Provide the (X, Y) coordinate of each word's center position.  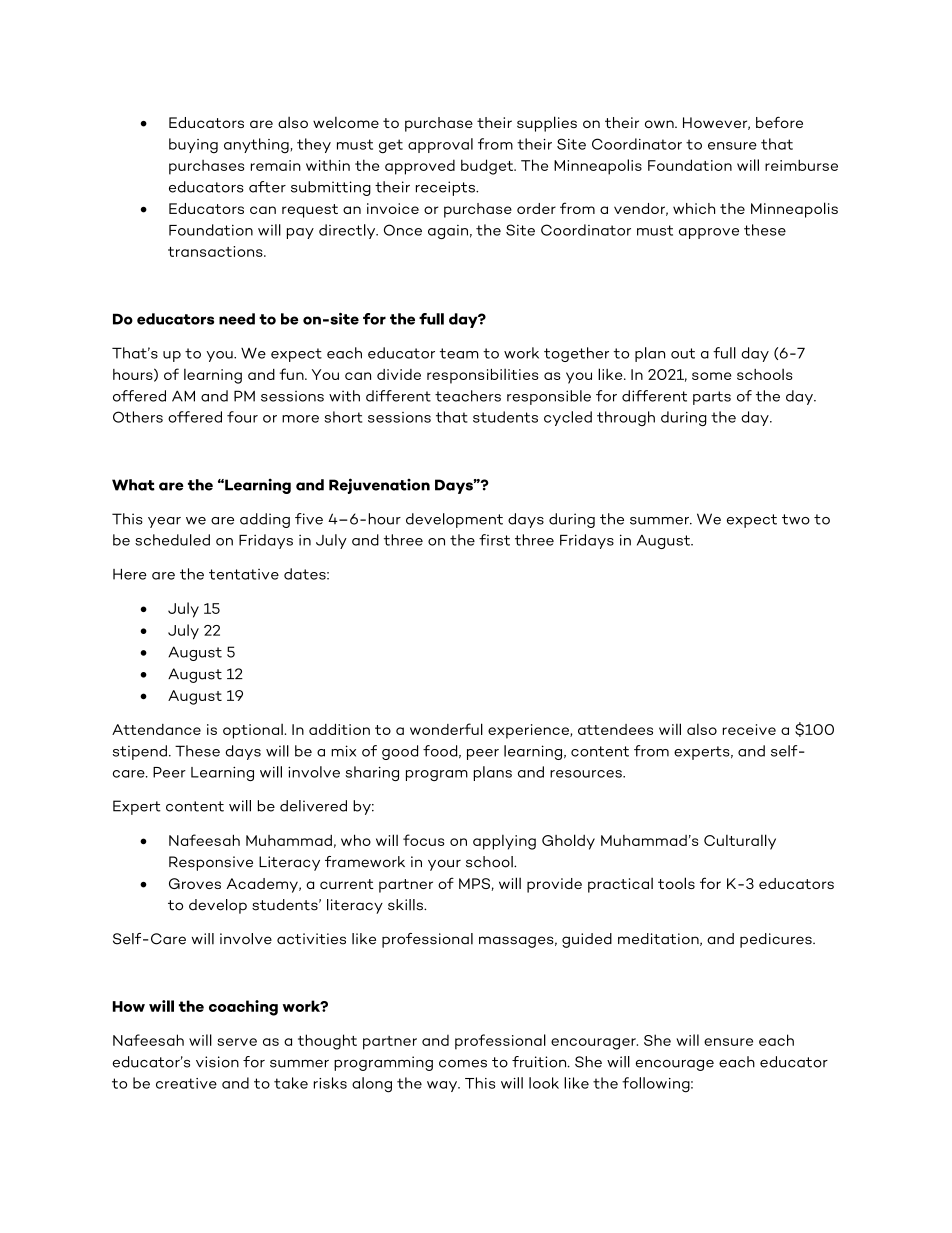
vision (217, 1062)
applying (504, 842)
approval (440, 145)
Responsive (211, 863)
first (494, 540)
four (242, 417)
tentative (244, 574)
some (712, 376)
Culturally (740, 842)
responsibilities (482, 376)
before (779, 122)
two (796, 519)
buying (193, 145)
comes (463, 1064)
